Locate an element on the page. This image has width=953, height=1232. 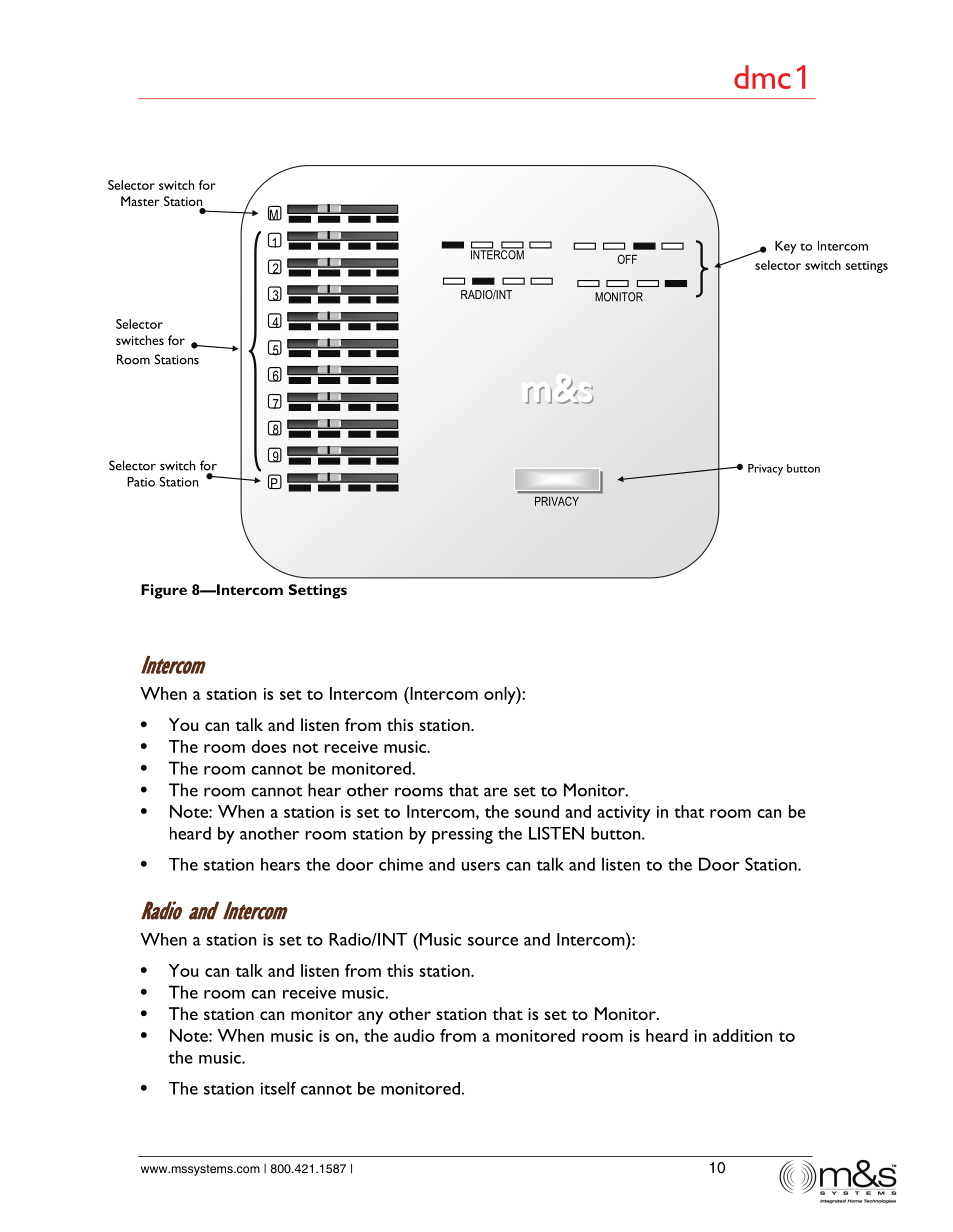
Master is located at coordinates (140, 201).
